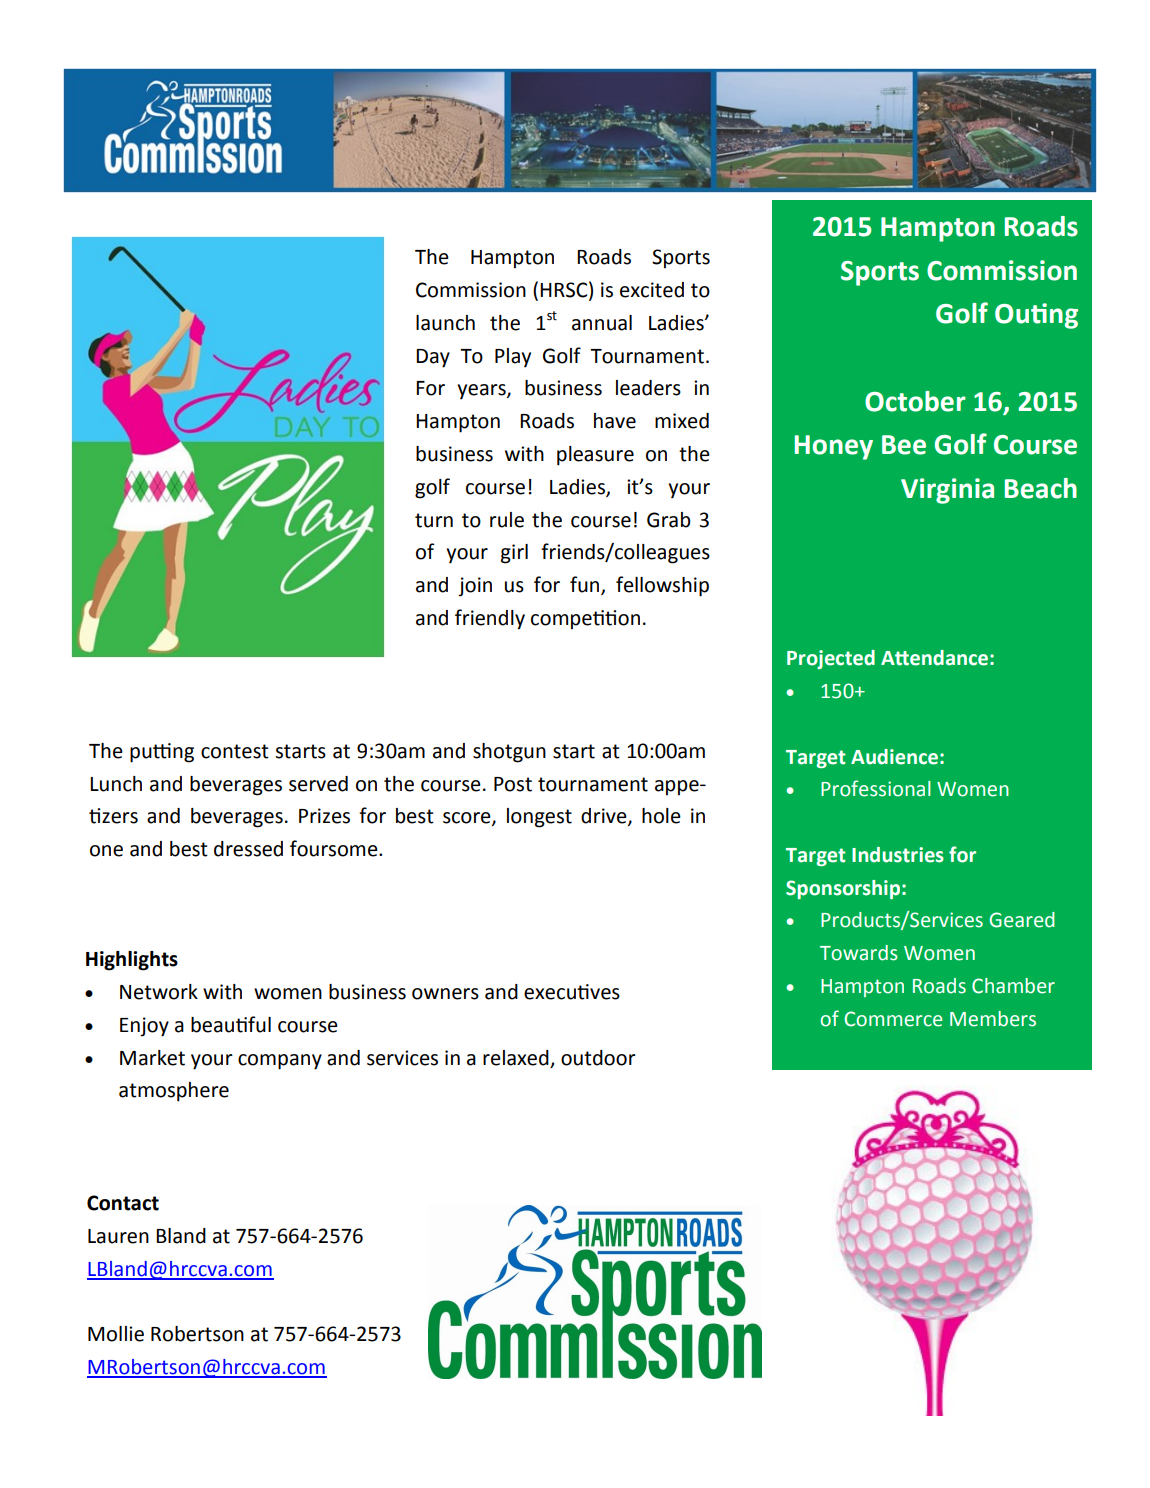  I want to click on dressed, so click(248, 849).
